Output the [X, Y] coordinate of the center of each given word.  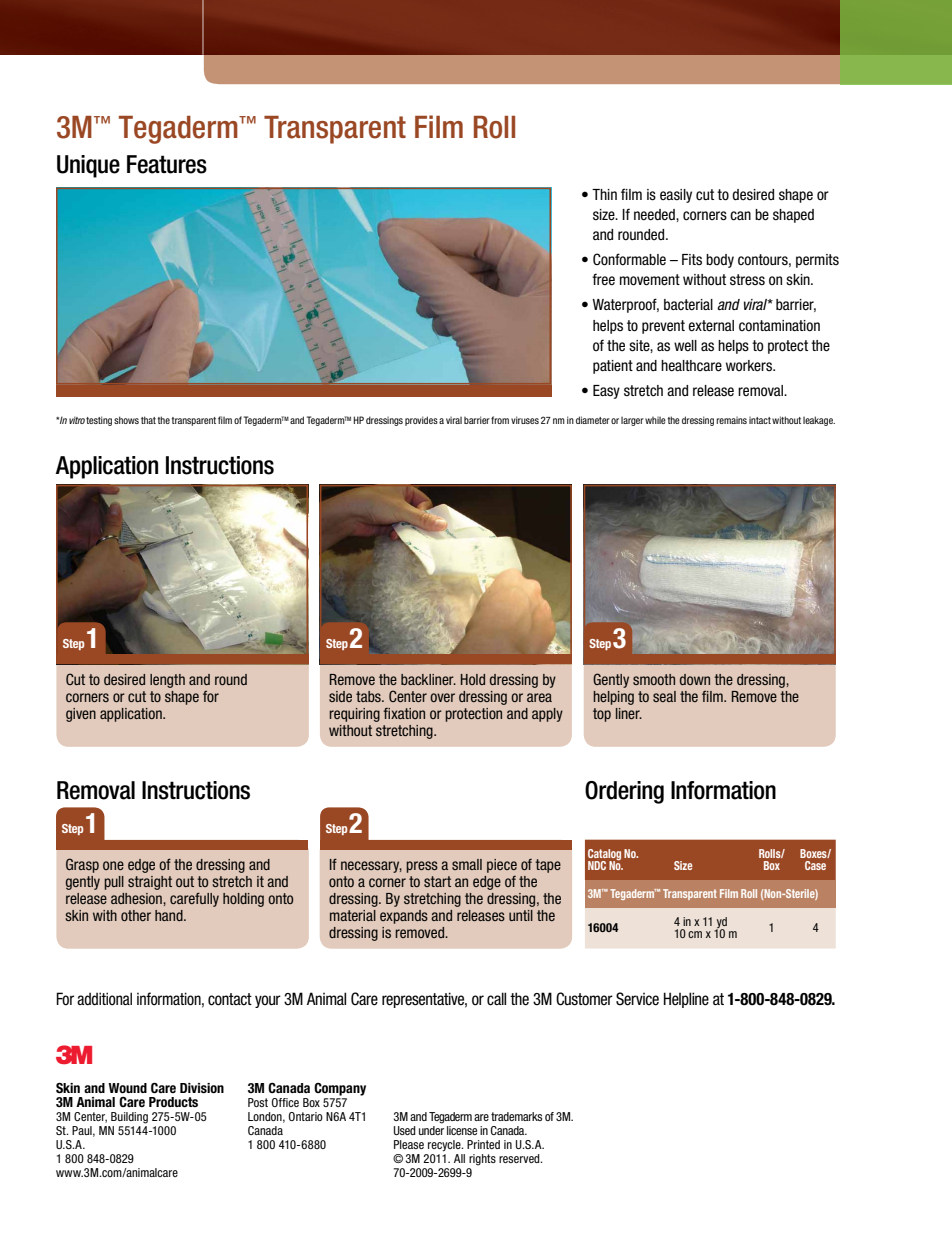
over [442, 697]
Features [167, 164]
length [167, 681]
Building [129, 1118]
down [695, 679]
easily [676, 196]
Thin [604, 194]
